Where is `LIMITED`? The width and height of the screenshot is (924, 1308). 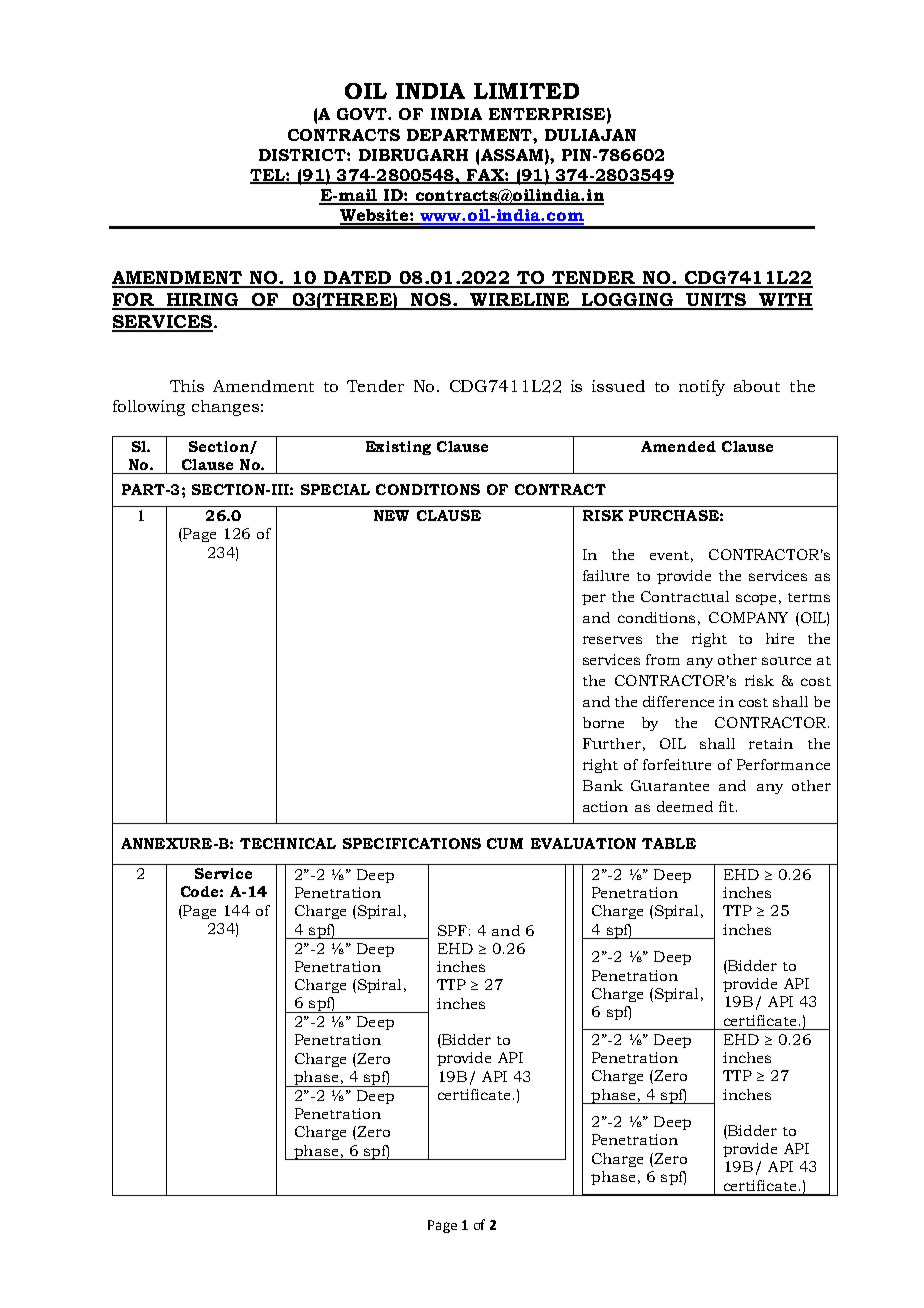 LIMITED is located at coordinates (526, 91).
